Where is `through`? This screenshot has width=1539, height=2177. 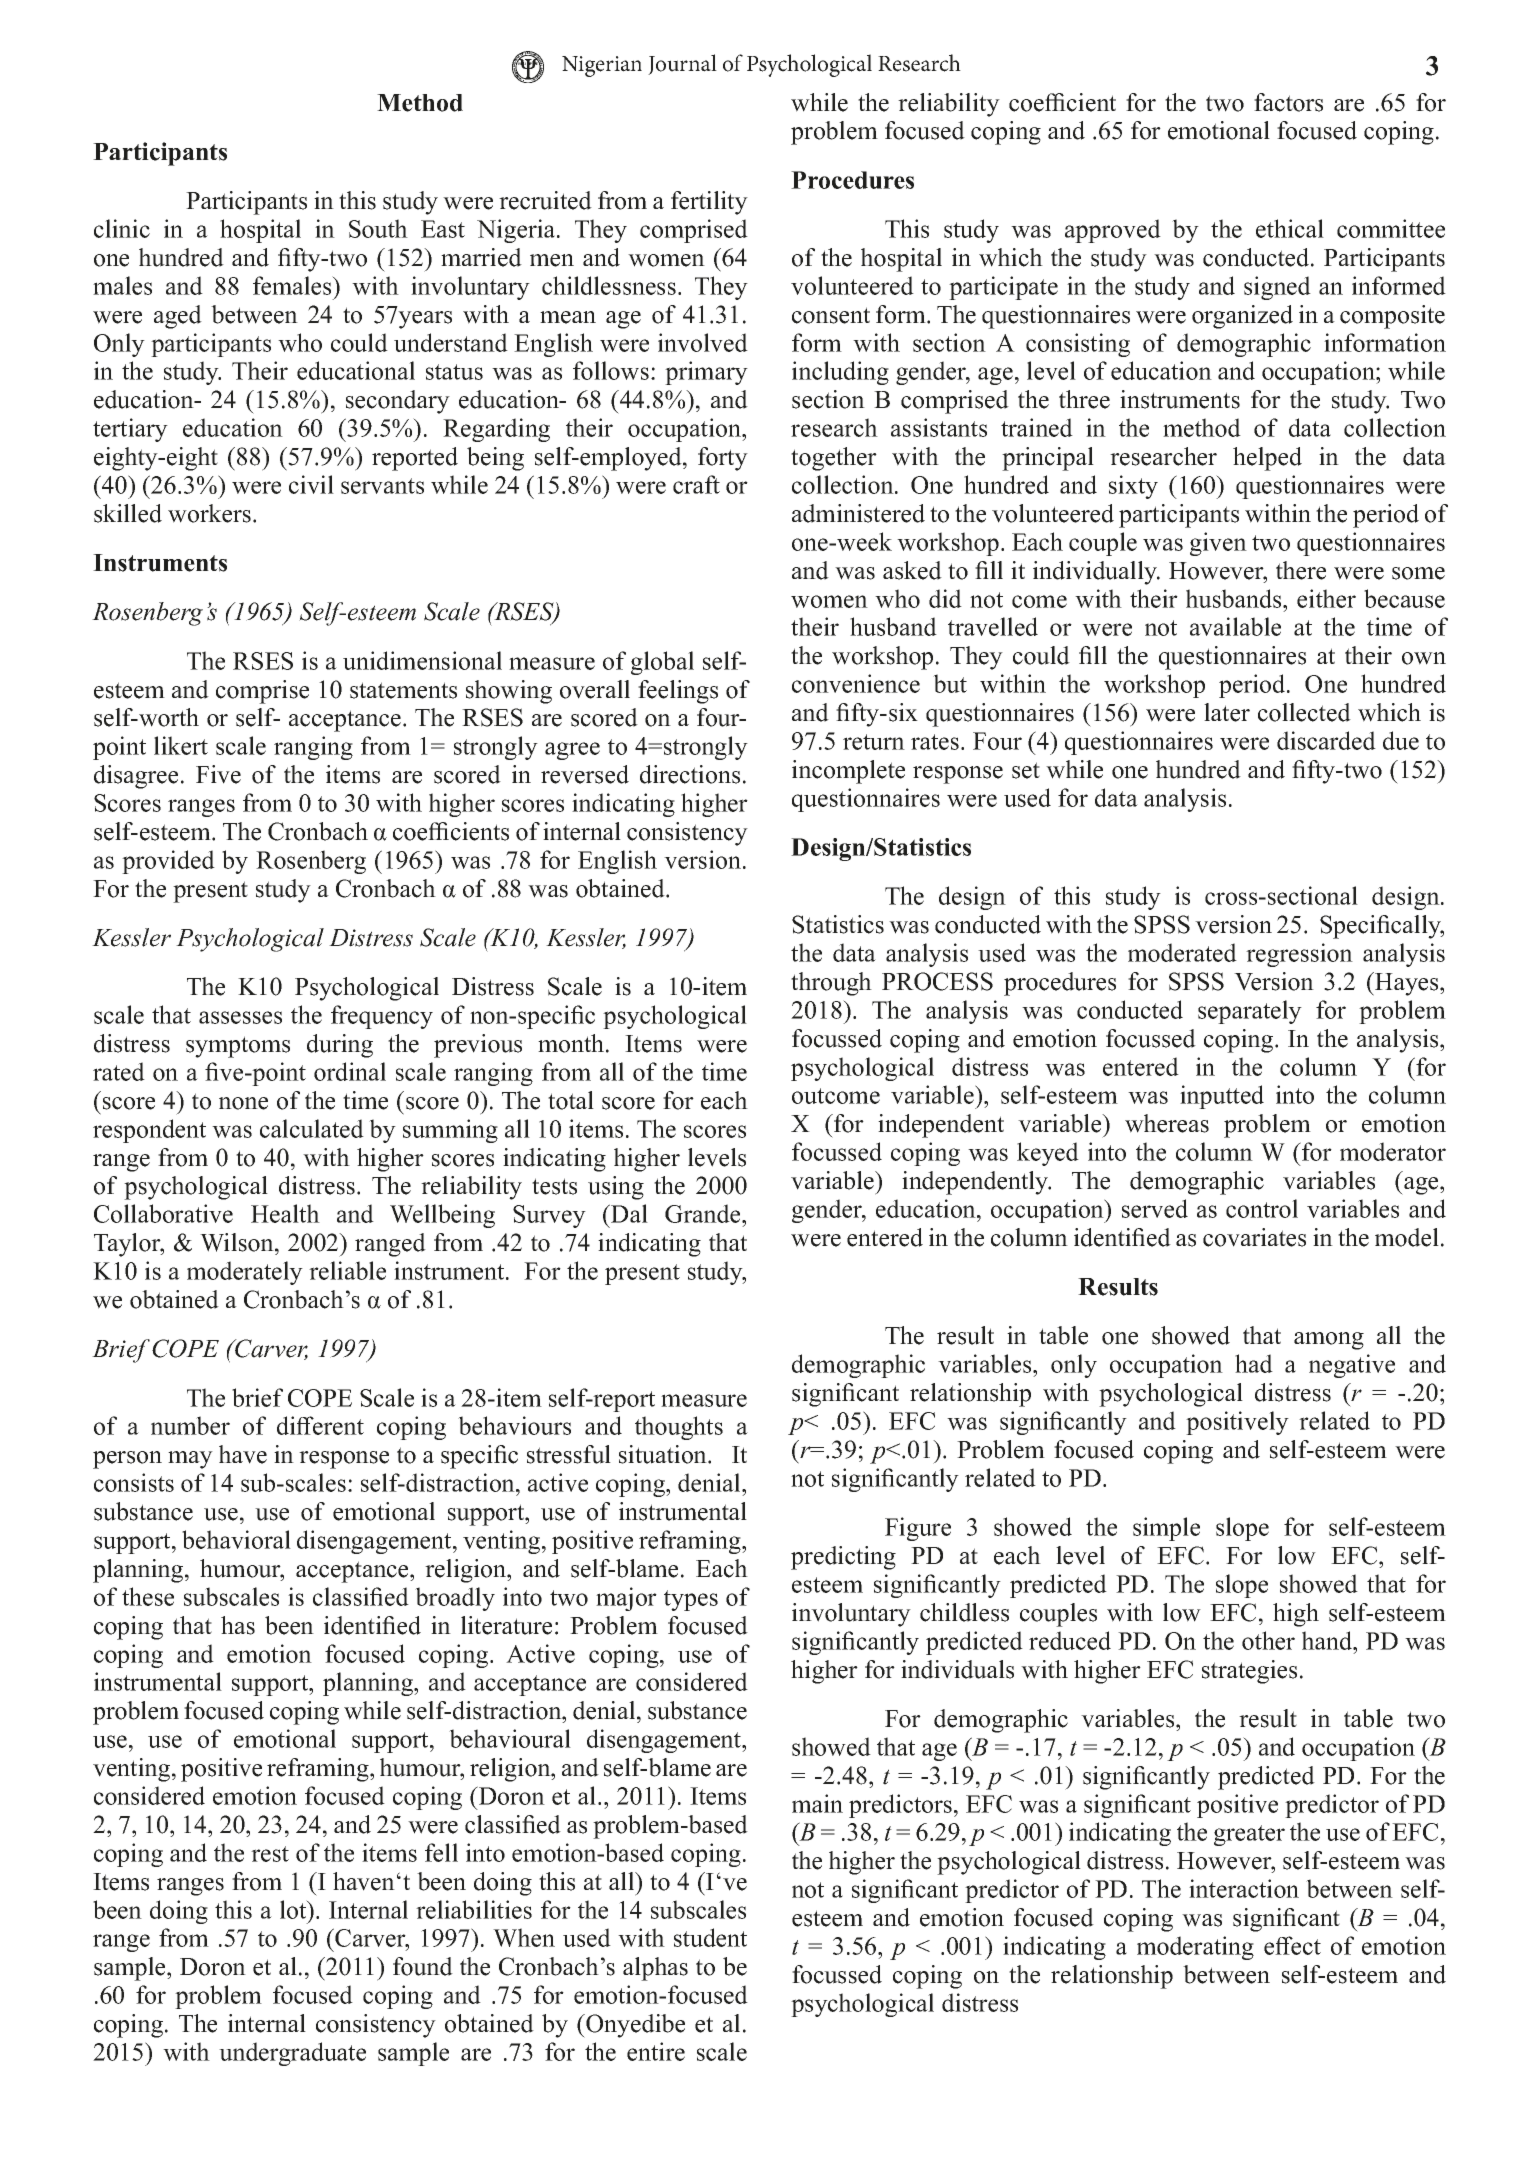
through is located at coordinates (831, 984).
